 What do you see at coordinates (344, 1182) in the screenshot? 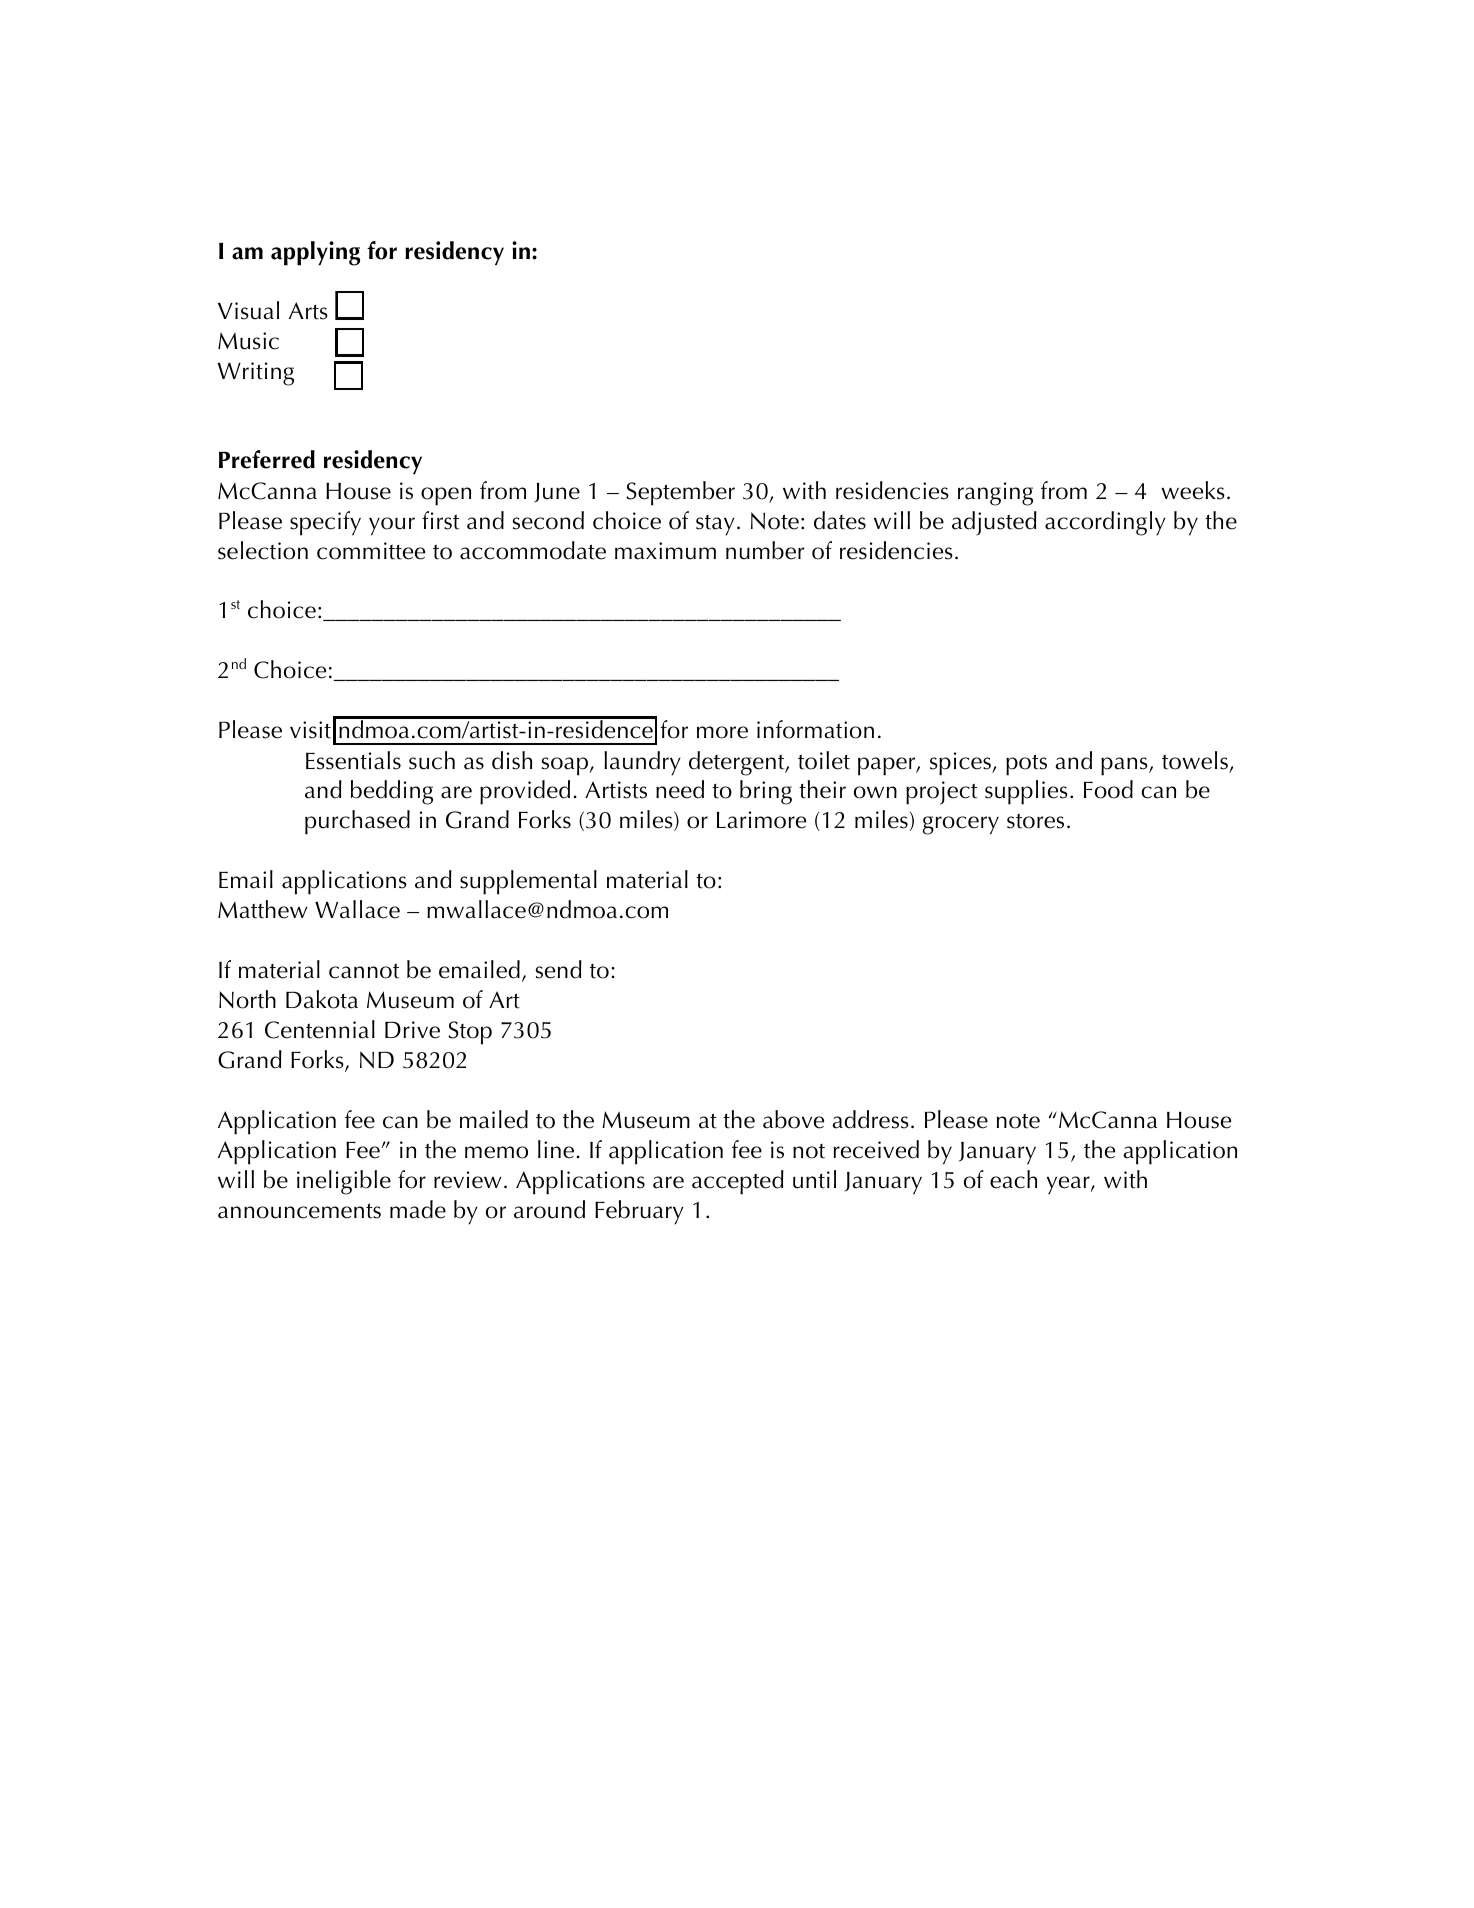
I see `ineligible` at bounding box center [344, 1182].
